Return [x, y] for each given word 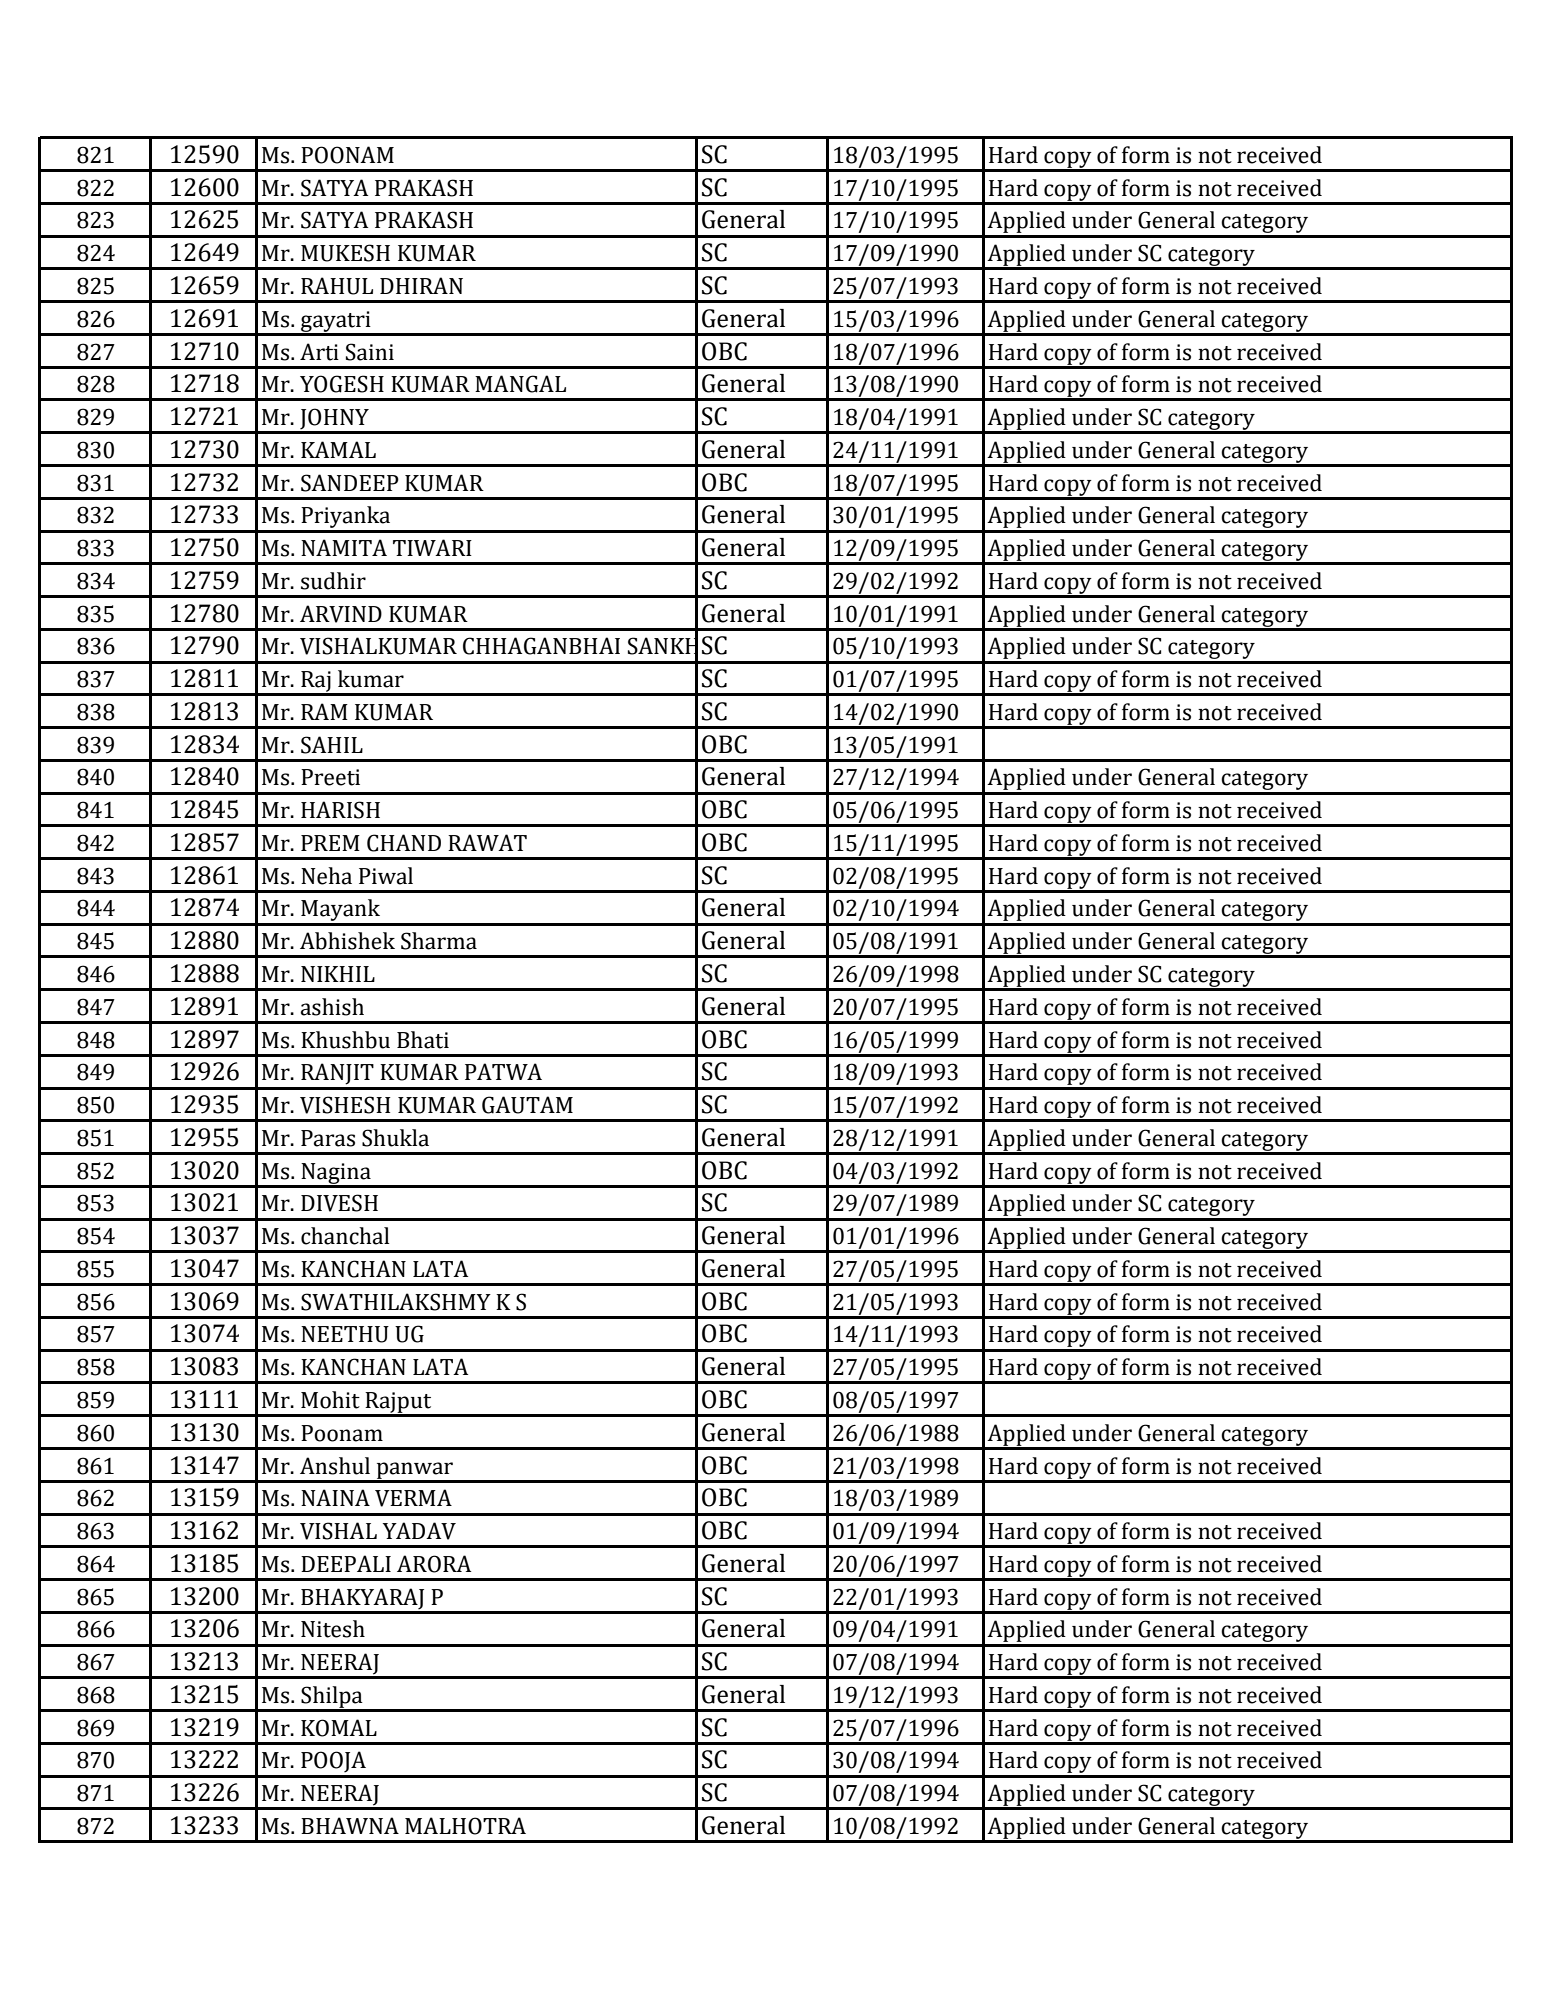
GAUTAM [527, 1105]
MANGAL [520, 384]
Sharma [439, 941]
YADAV [419, 1531]
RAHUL [337, 286]
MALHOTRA [465, 1826]
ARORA [434, 1564]
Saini [370, 352]
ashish [332, 1007]
